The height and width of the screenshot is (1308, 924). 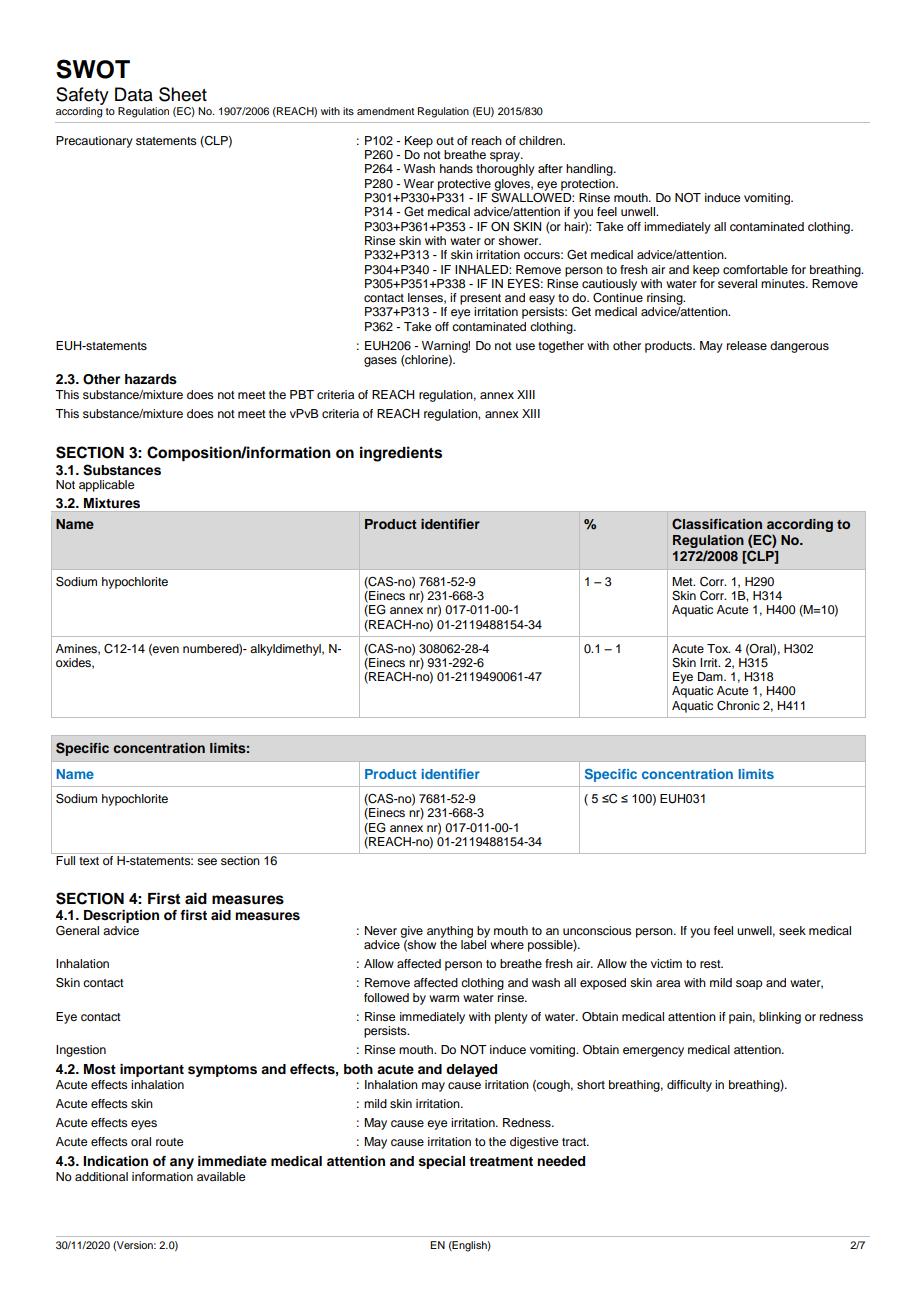 What do you see at coordinates (151, 379) in the screenshot?
I see `hazards` at bounding box center [151, 379].
